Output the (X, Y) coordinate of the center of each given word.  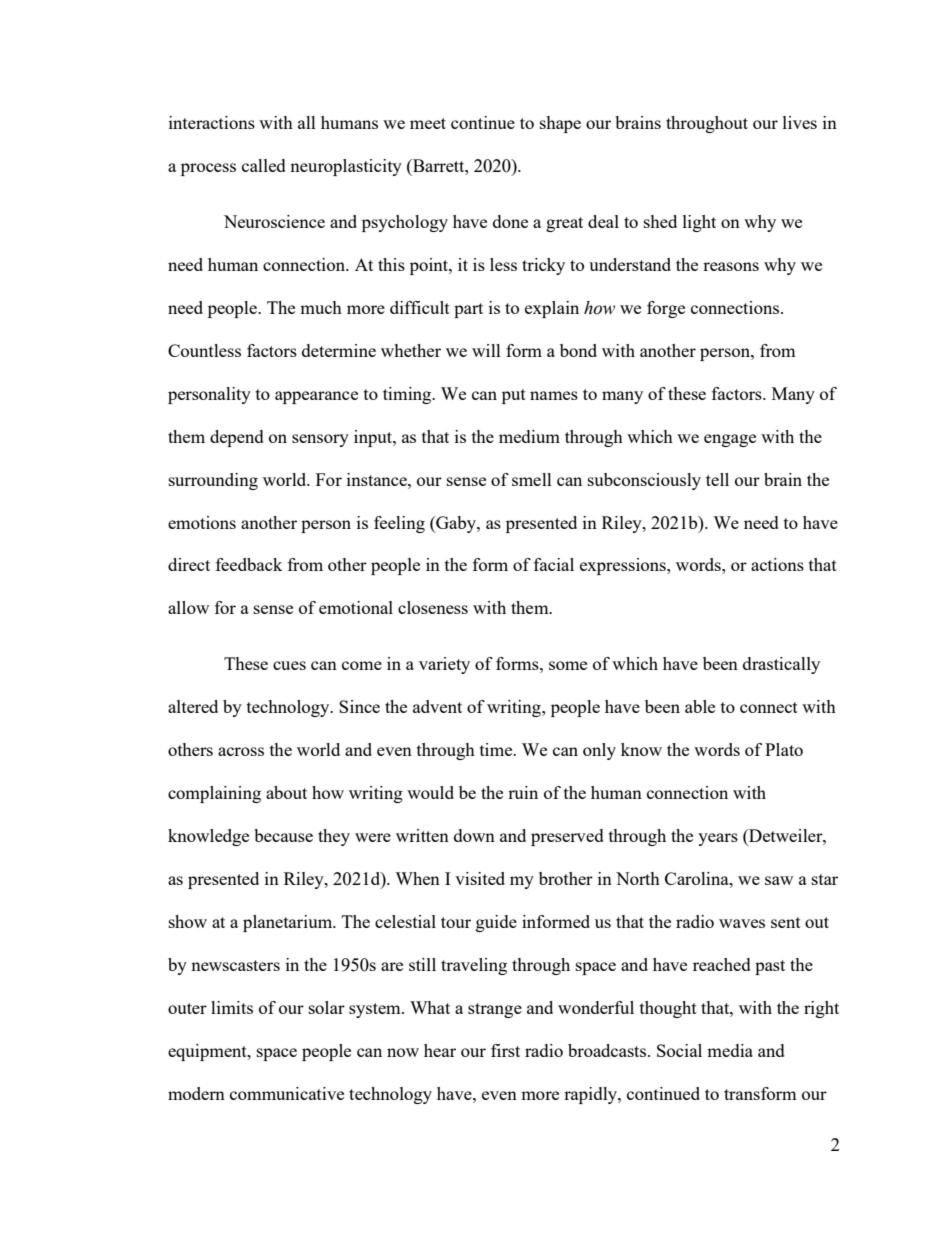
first (505, 1050)
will (486, 350)
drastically (781, 665)
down (474, 835)
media (730, 1050)
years (718, 839)
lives (800, 122)
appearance (316, 397)
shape (560, 124)
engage (730, 440)
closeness (433, 607)
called (264, 165)
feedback (249, 564)
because (283, 835)
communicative (287, 1093)
